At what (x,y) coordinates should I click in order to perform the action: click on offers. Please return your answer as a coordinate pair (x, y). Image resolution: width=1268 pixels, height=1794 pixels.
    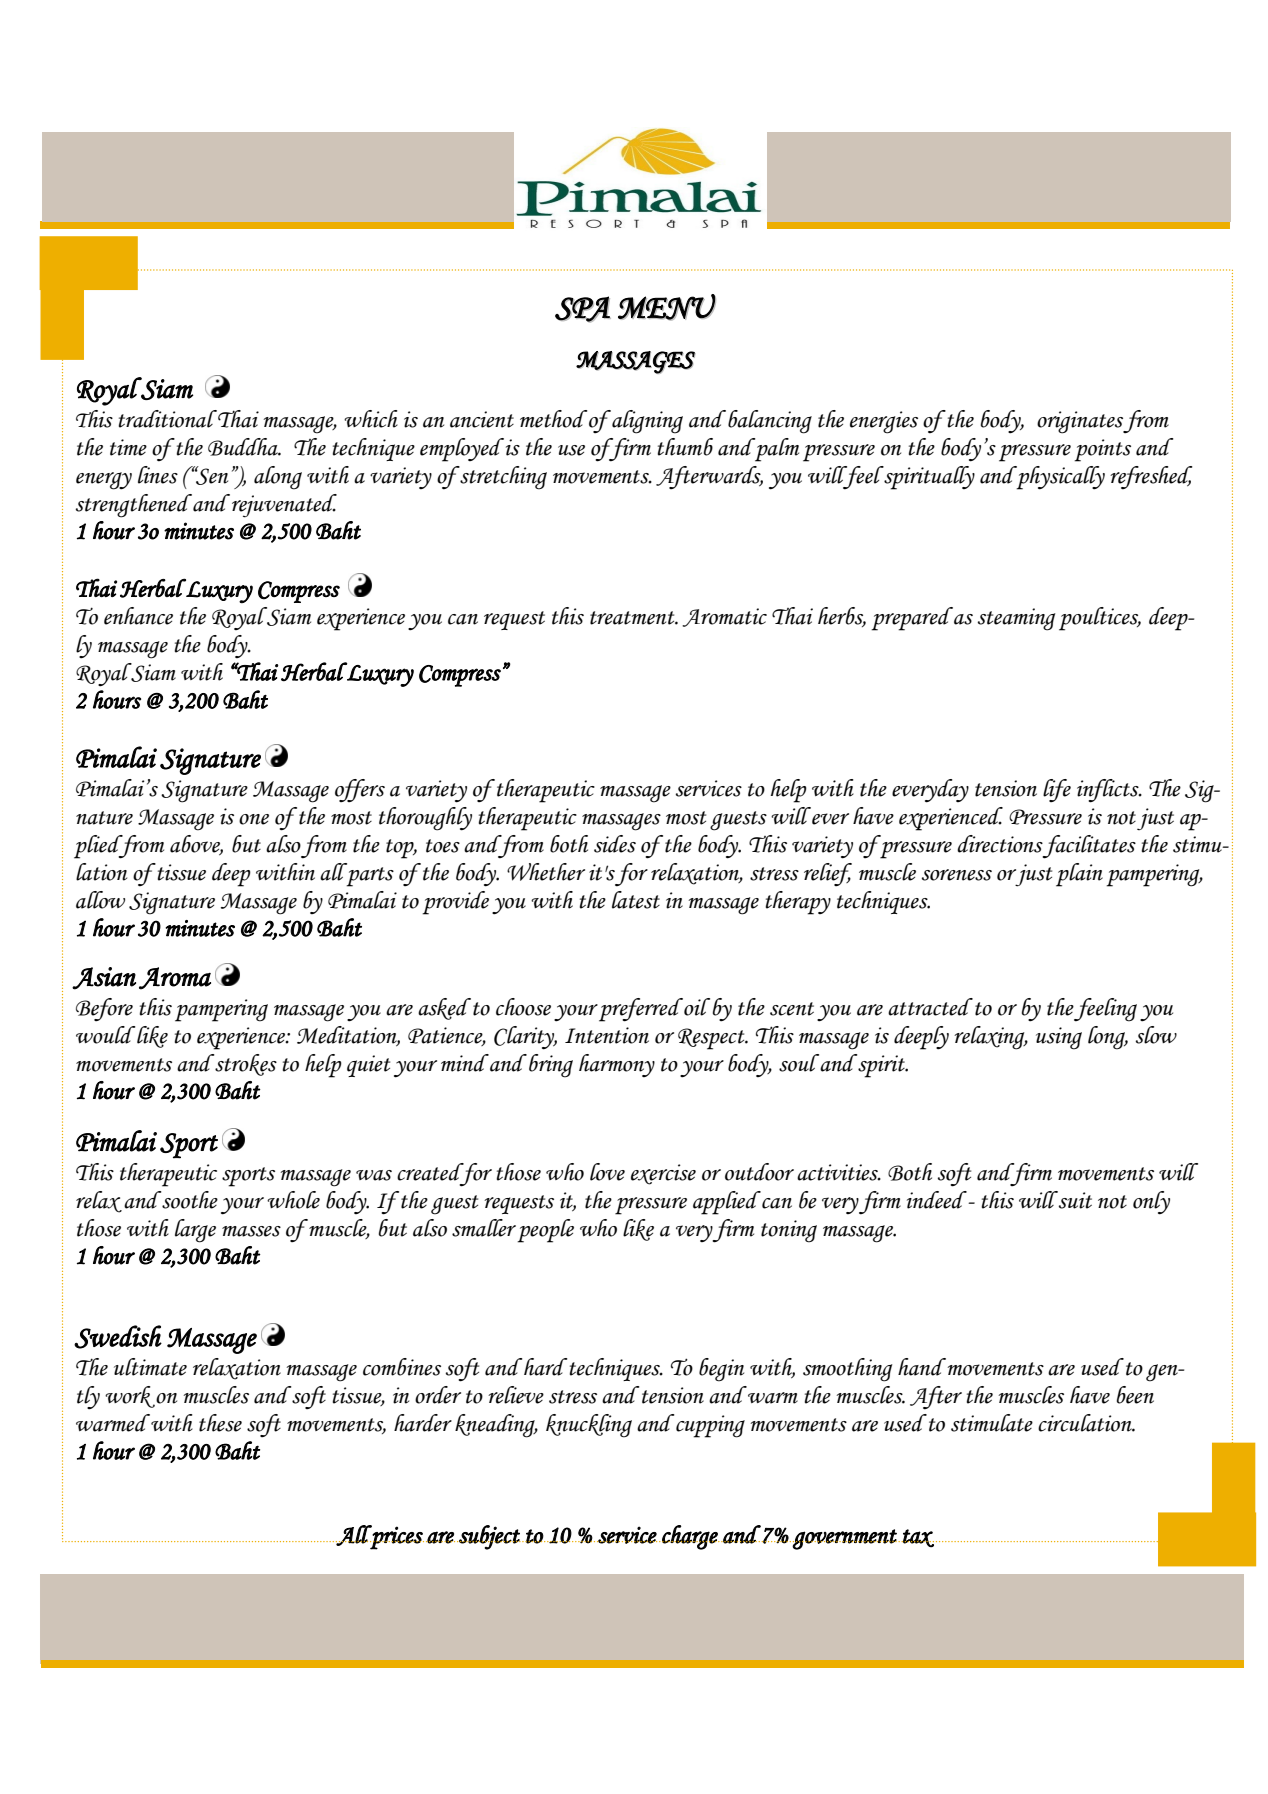
    Looking at the image, I should click on (360, 790).
